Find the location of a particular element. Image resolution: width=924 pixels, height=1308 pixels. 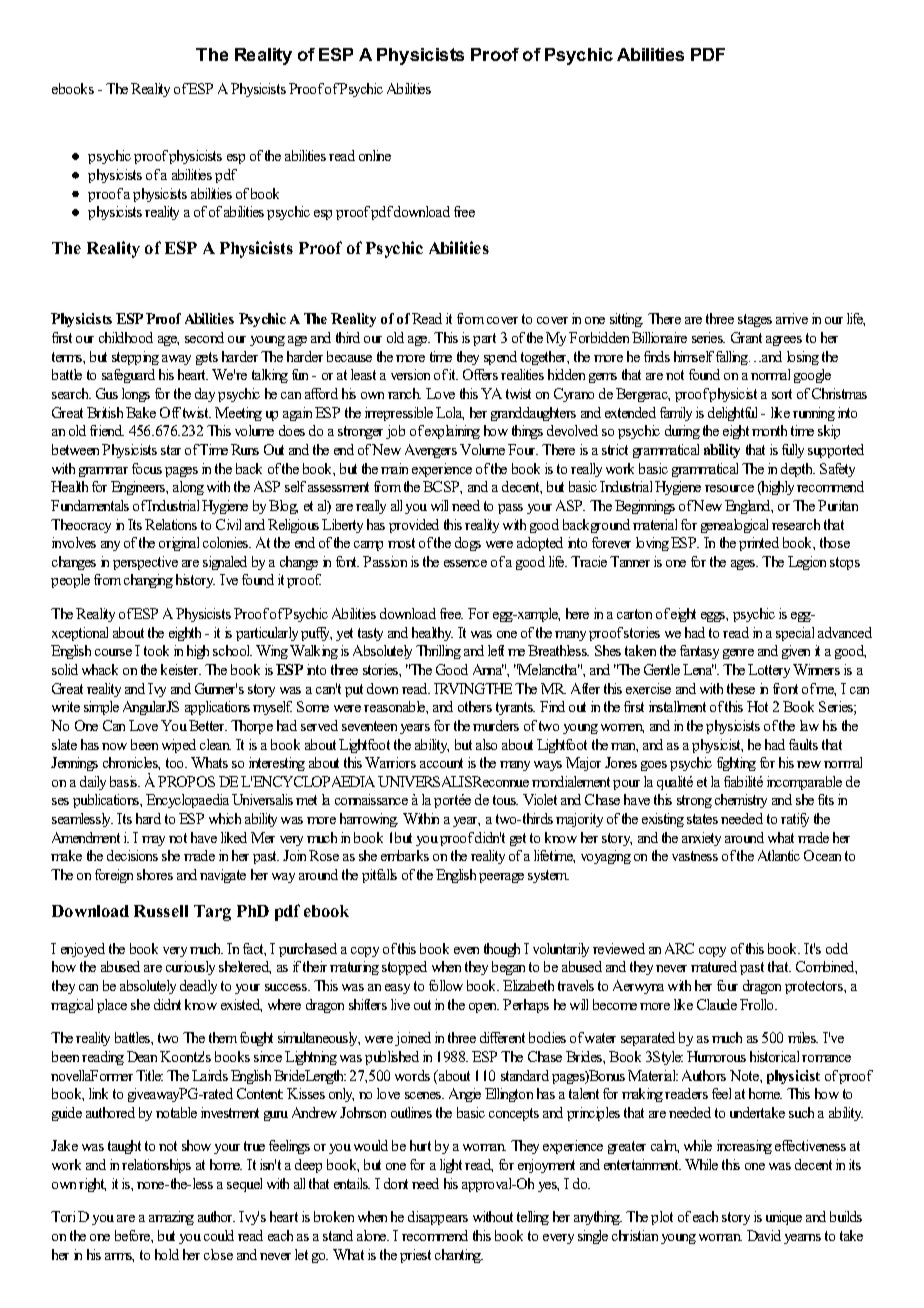

disappears is located at coordinates (438, 1218).
